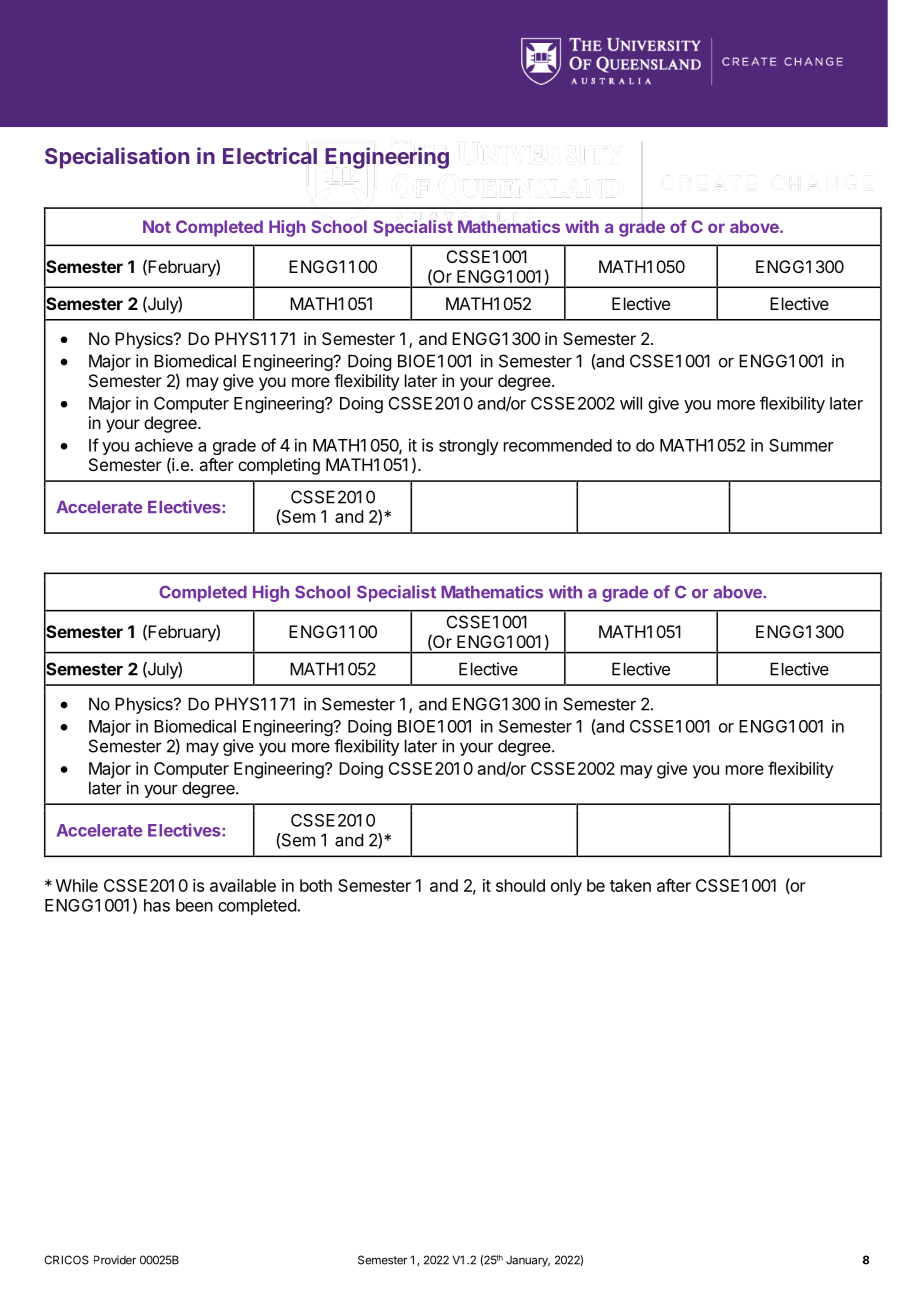  Describe the element at coordinates (270, 155) in the page. I see `Electrical` at that location.
